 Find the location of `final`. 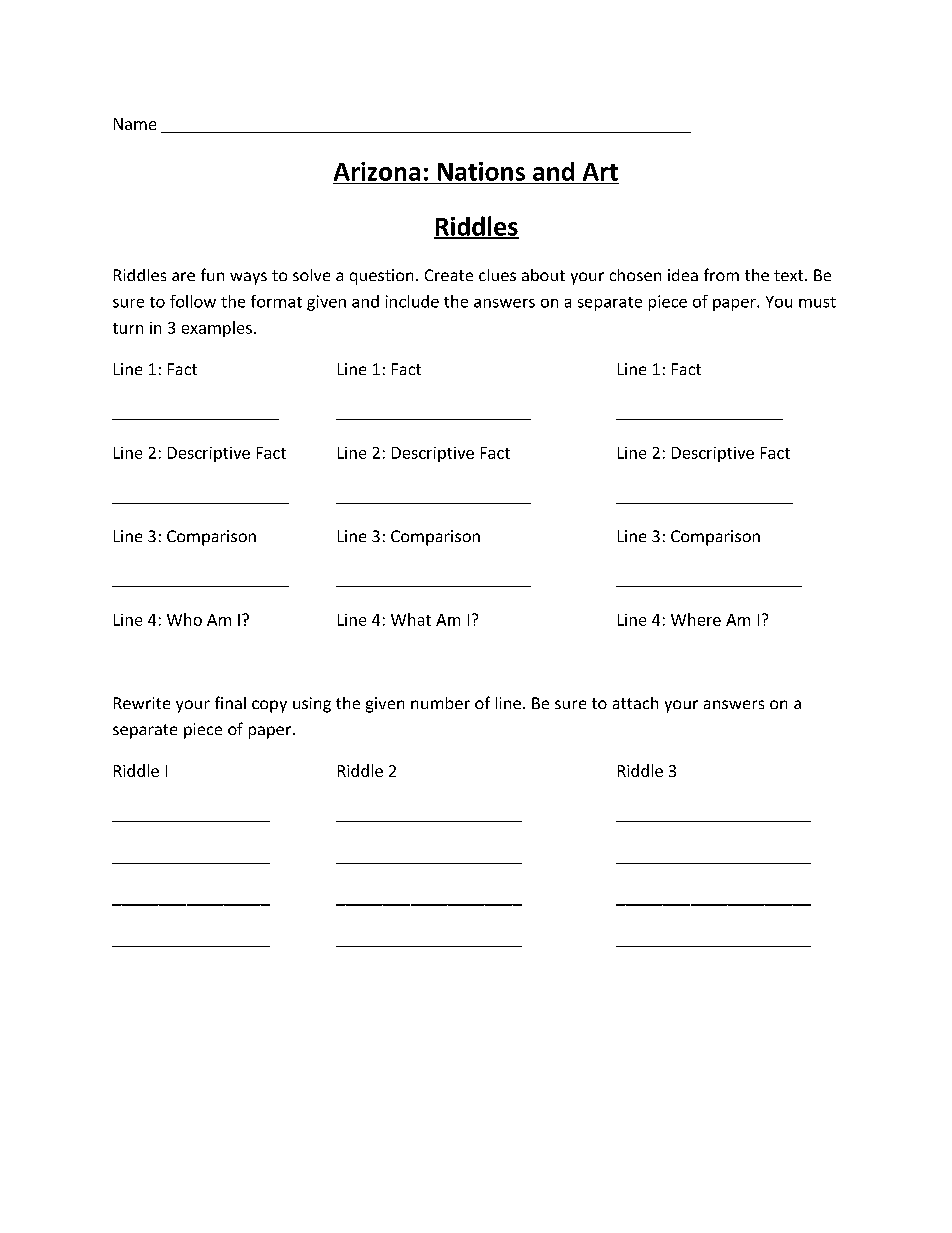

final is located at coordinates (230, 702).
